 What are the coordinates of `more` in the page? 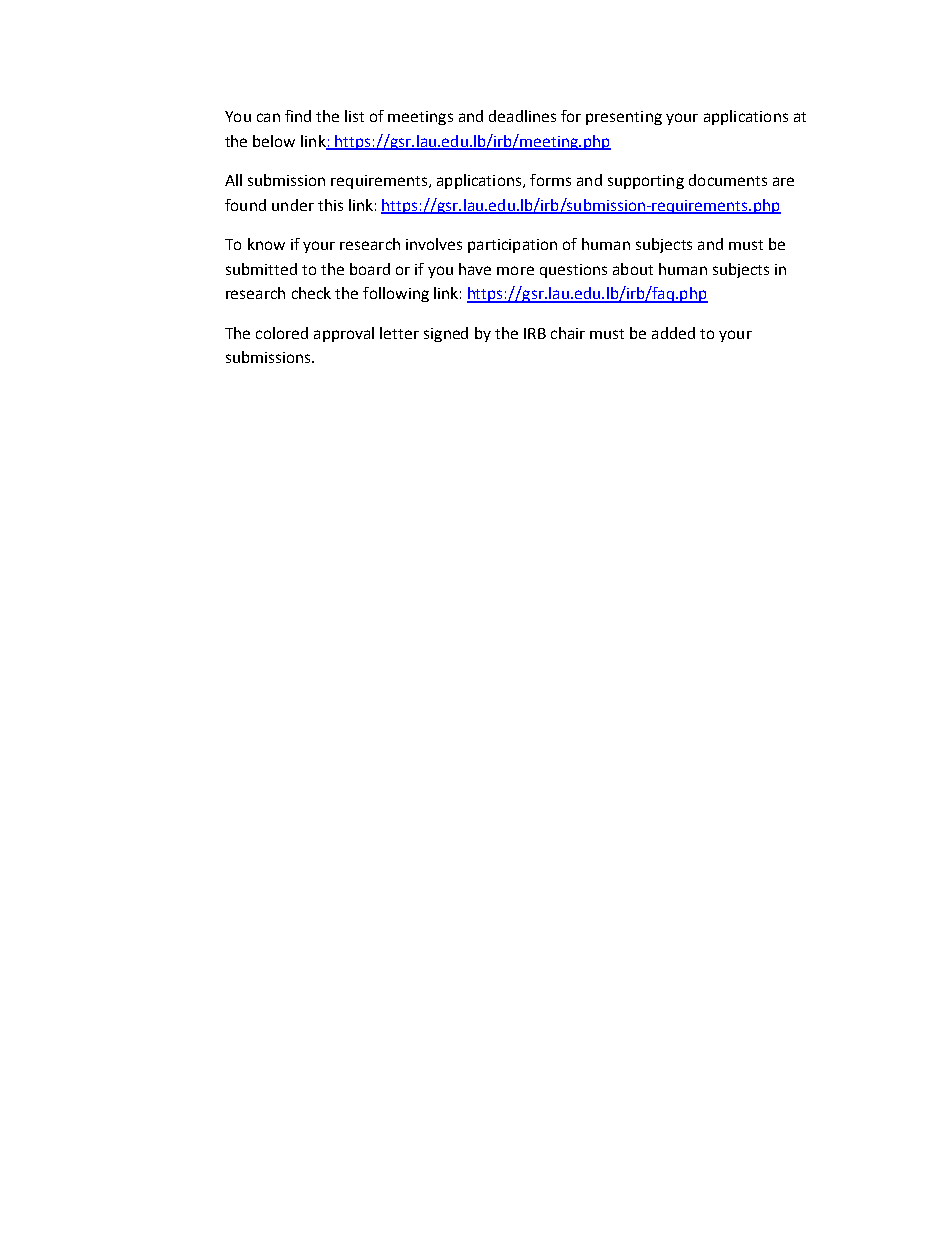 It's located at (515, 270).
